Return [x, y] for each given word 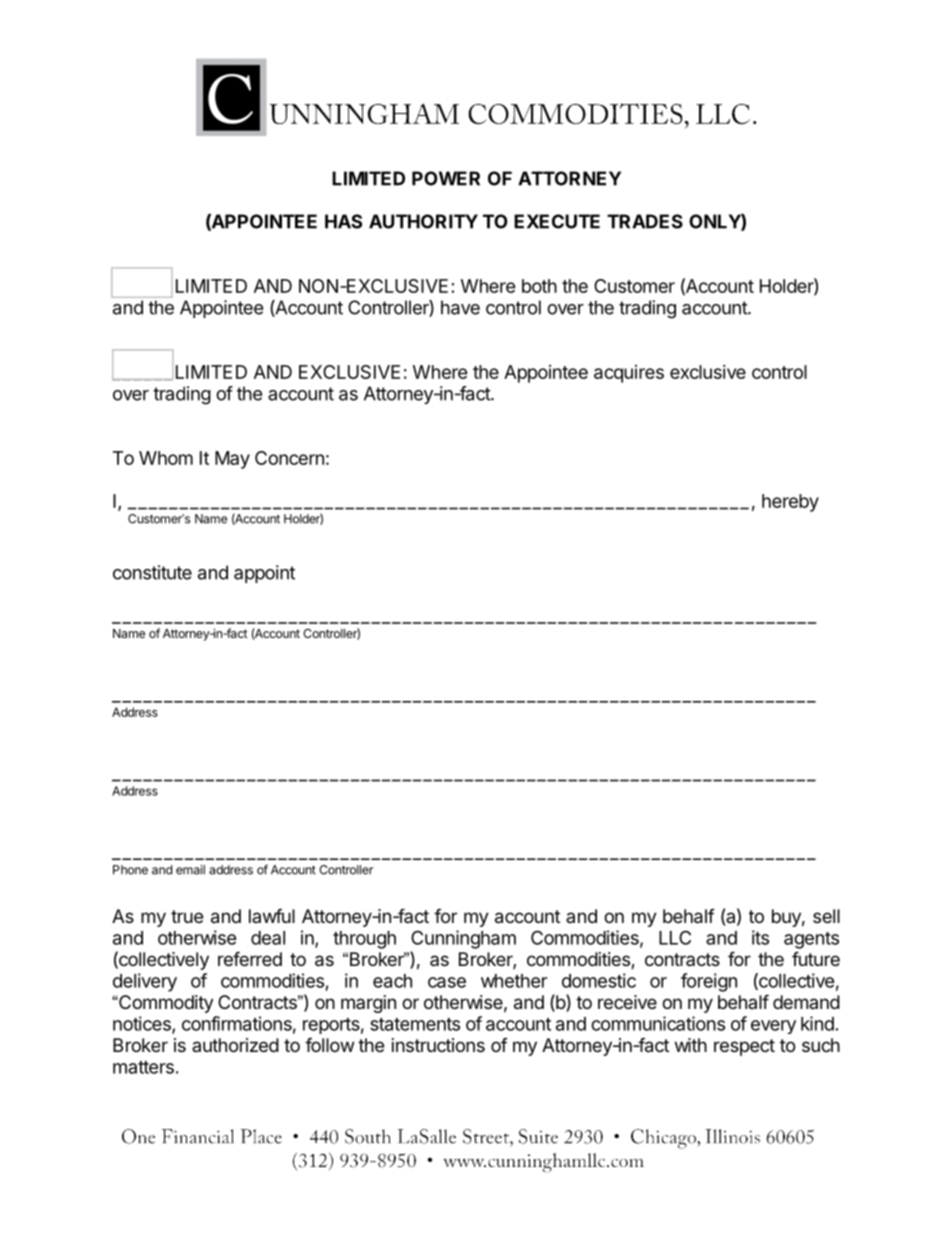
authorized [235, 1045]
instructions [438, 1045]
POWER [446, 178]
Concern [289, 458]
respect [744, 1047]
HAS [343, 221]
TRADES [645, 221]
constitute [152, 572]
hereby [790, 503]
